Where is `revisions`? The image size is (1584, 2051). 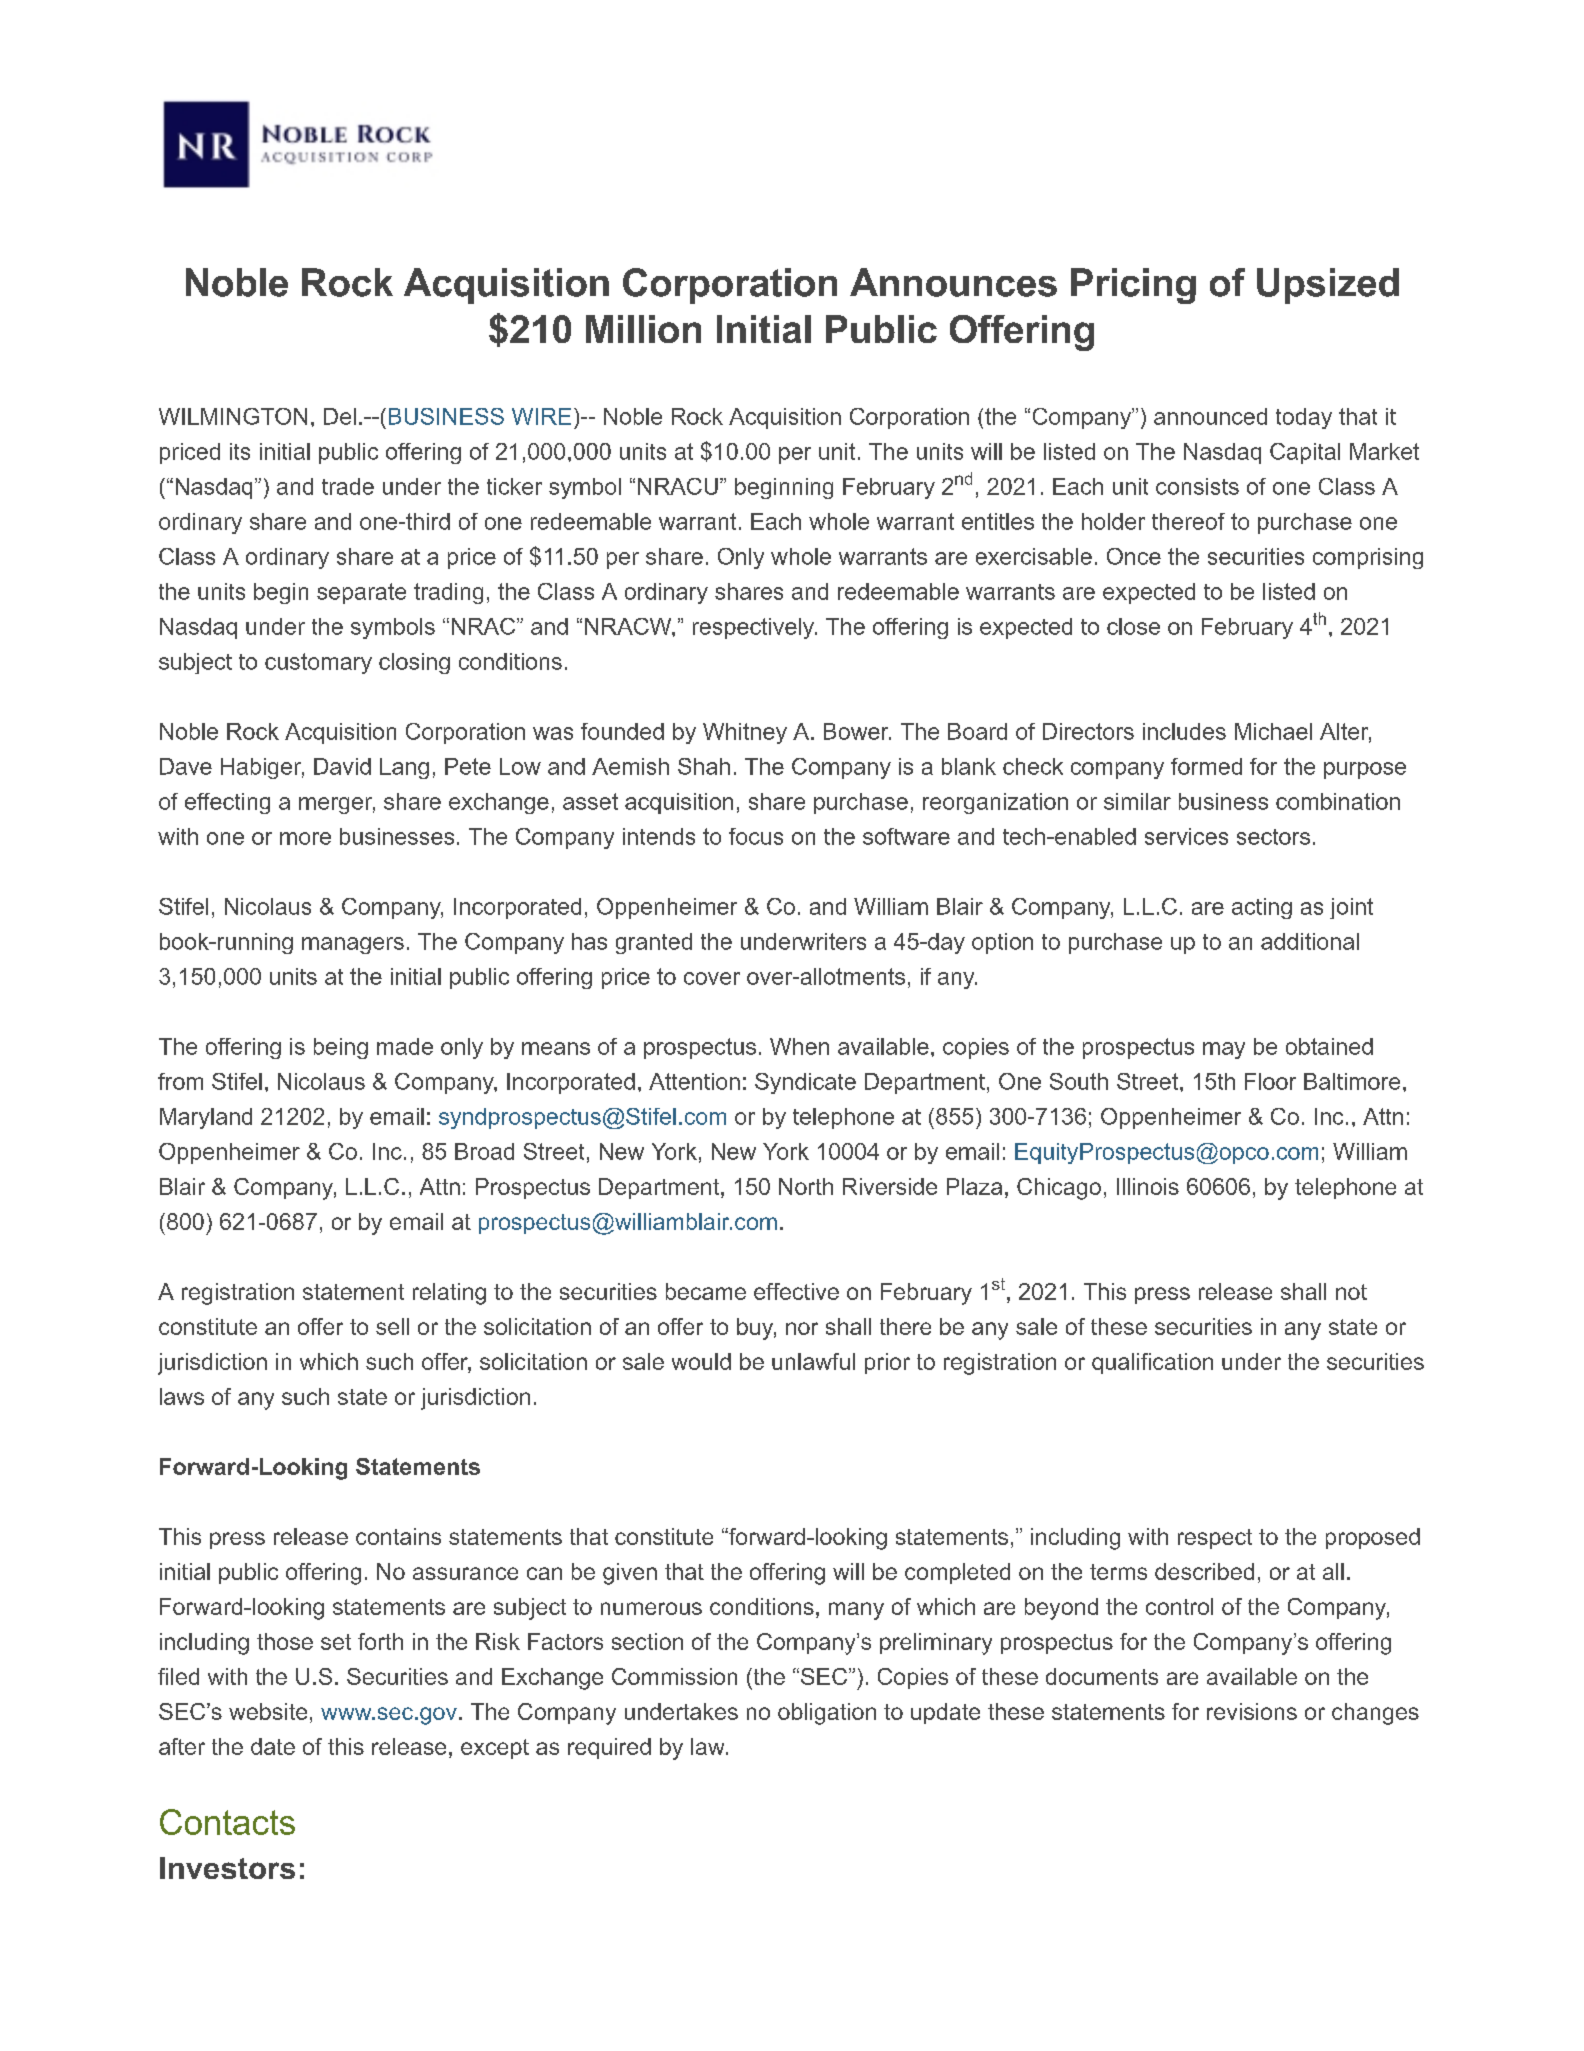
revisions is located at coordinates (1252, 1711).
